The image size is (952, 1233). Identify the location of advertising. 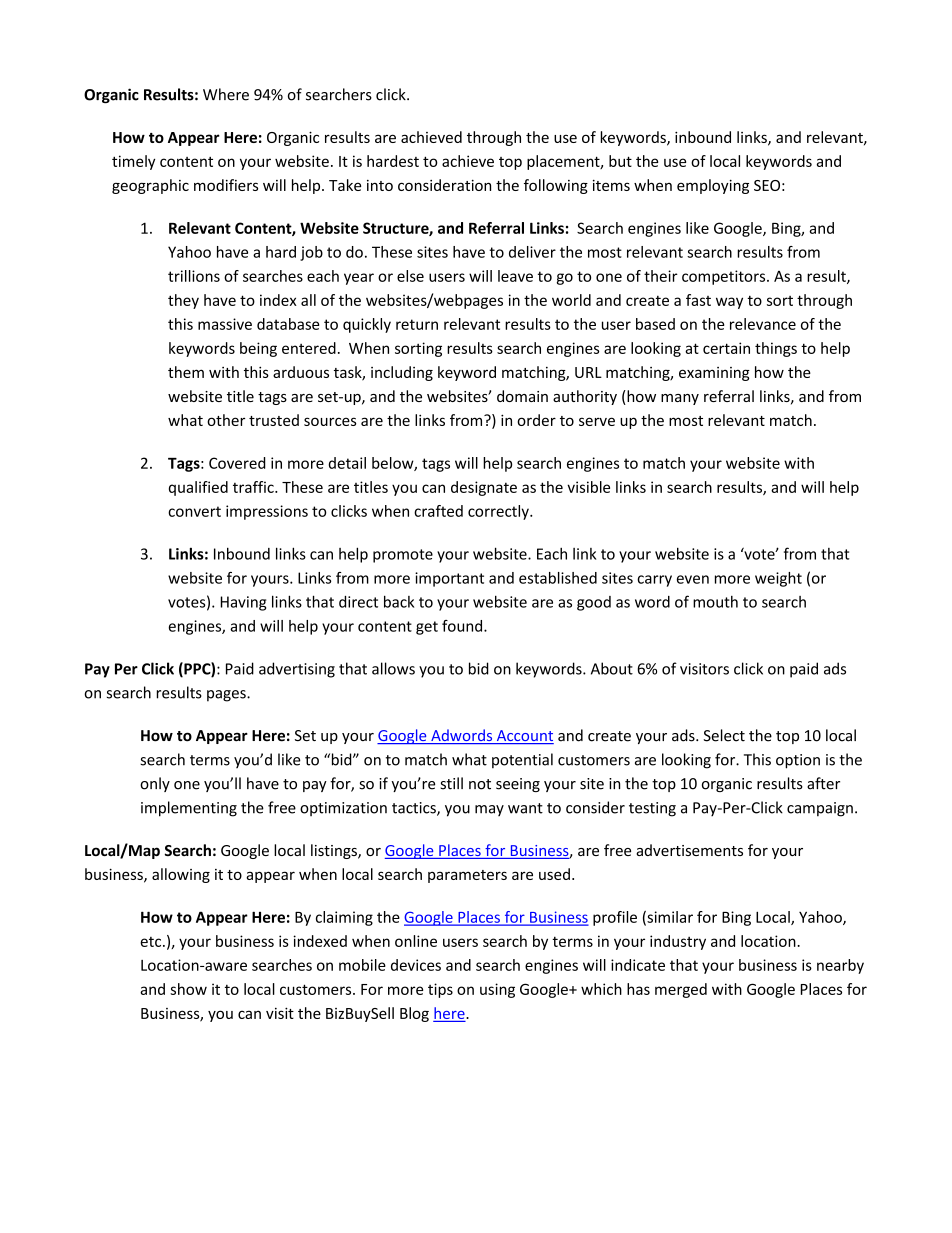
(297, 670).
